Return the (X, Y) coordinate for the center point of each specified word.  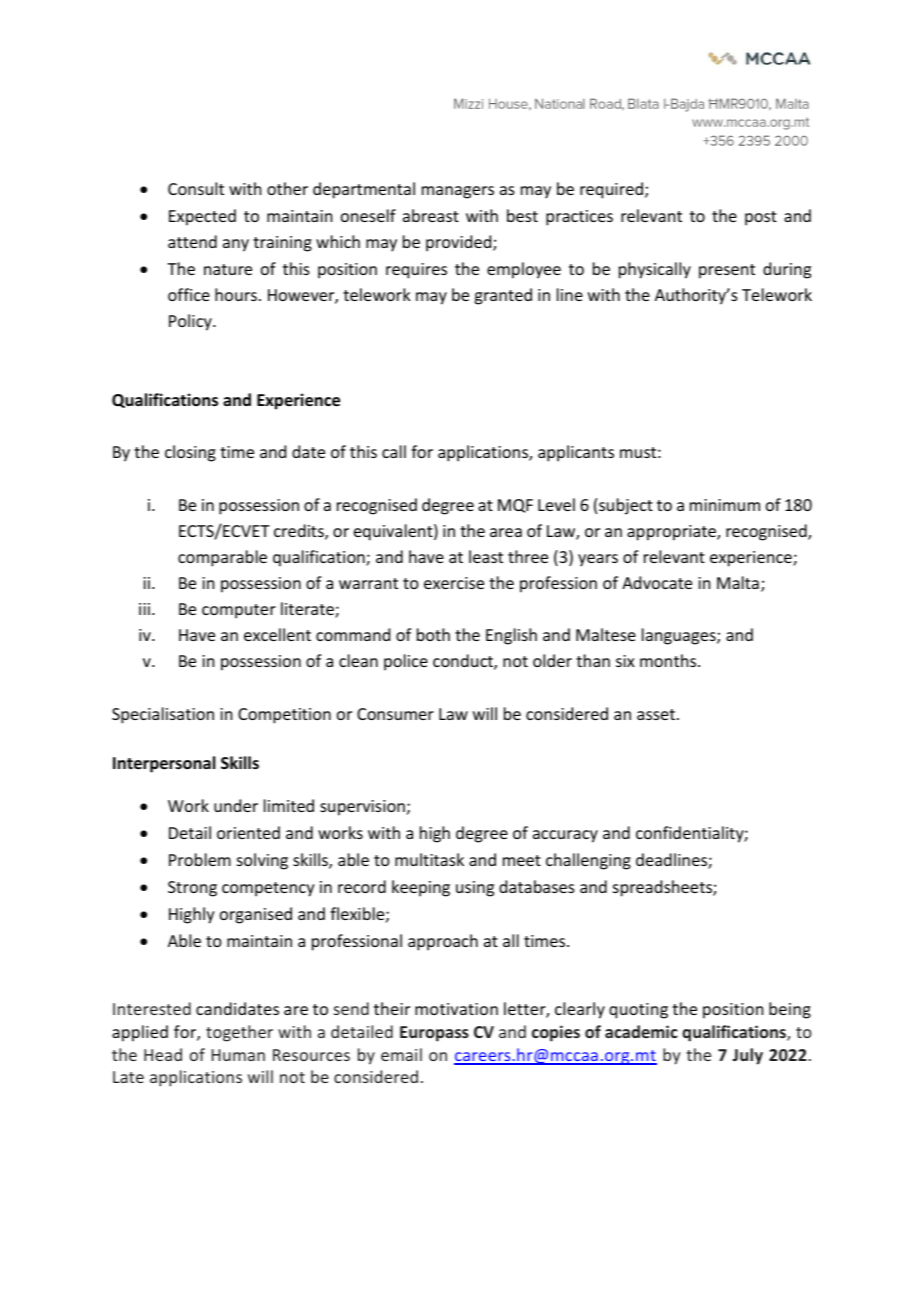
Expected (202, 217)
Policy (191, 322)
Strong (192, 889)
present (727, 271)
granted (503, 296)
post (761, 218)
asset (656, 714)
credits (300, 532)
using (475, 889)
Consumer (395, 714)
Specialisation (163, 715)
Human (238, 1055)
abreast (431, 215)
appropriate (672, 533)
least (486, 556)
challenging (588, 861)
